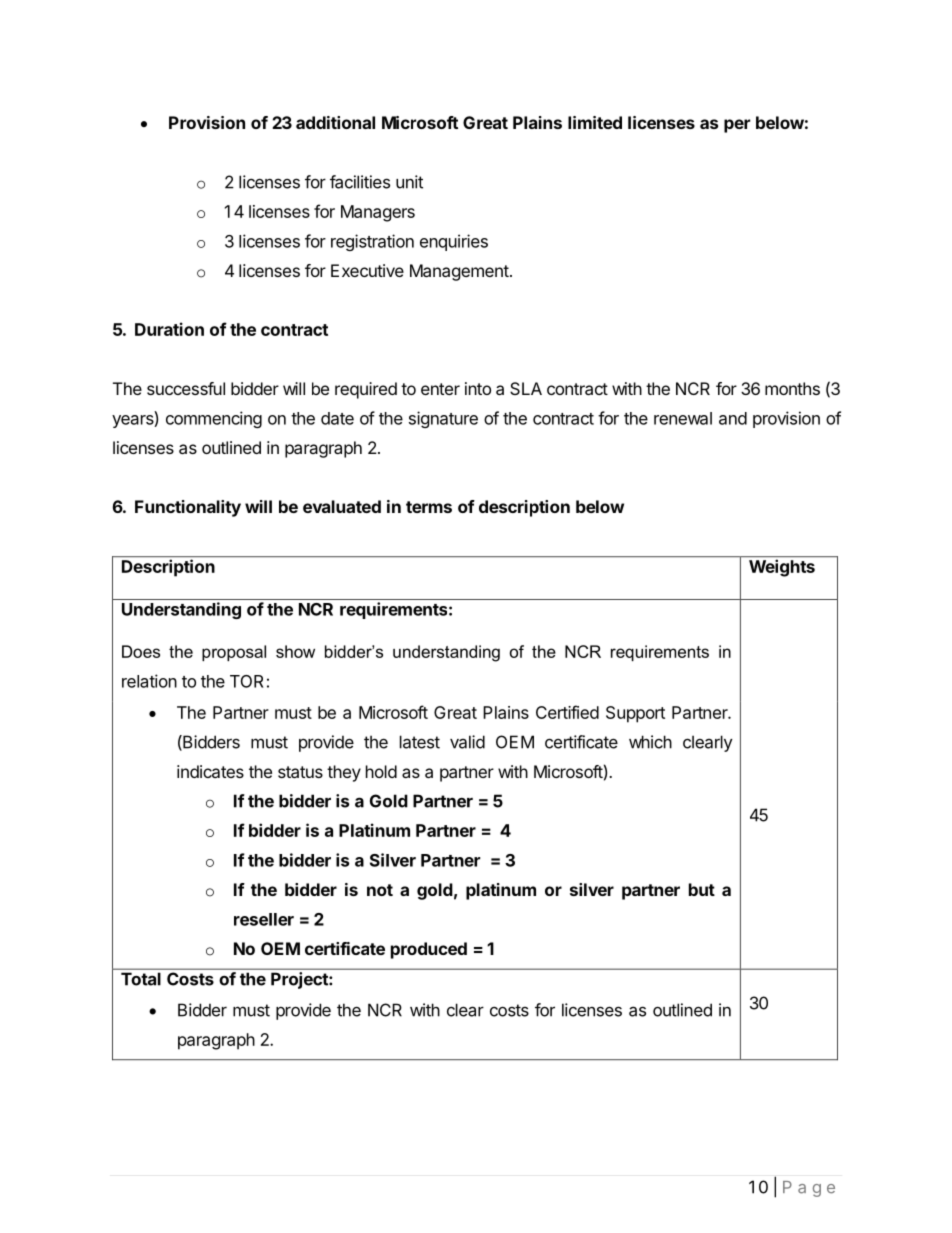 This screenshot has width=952, height=1233. Describe the element at coordinates (335, 122) in the screenshot. I see `additional` at that location.
